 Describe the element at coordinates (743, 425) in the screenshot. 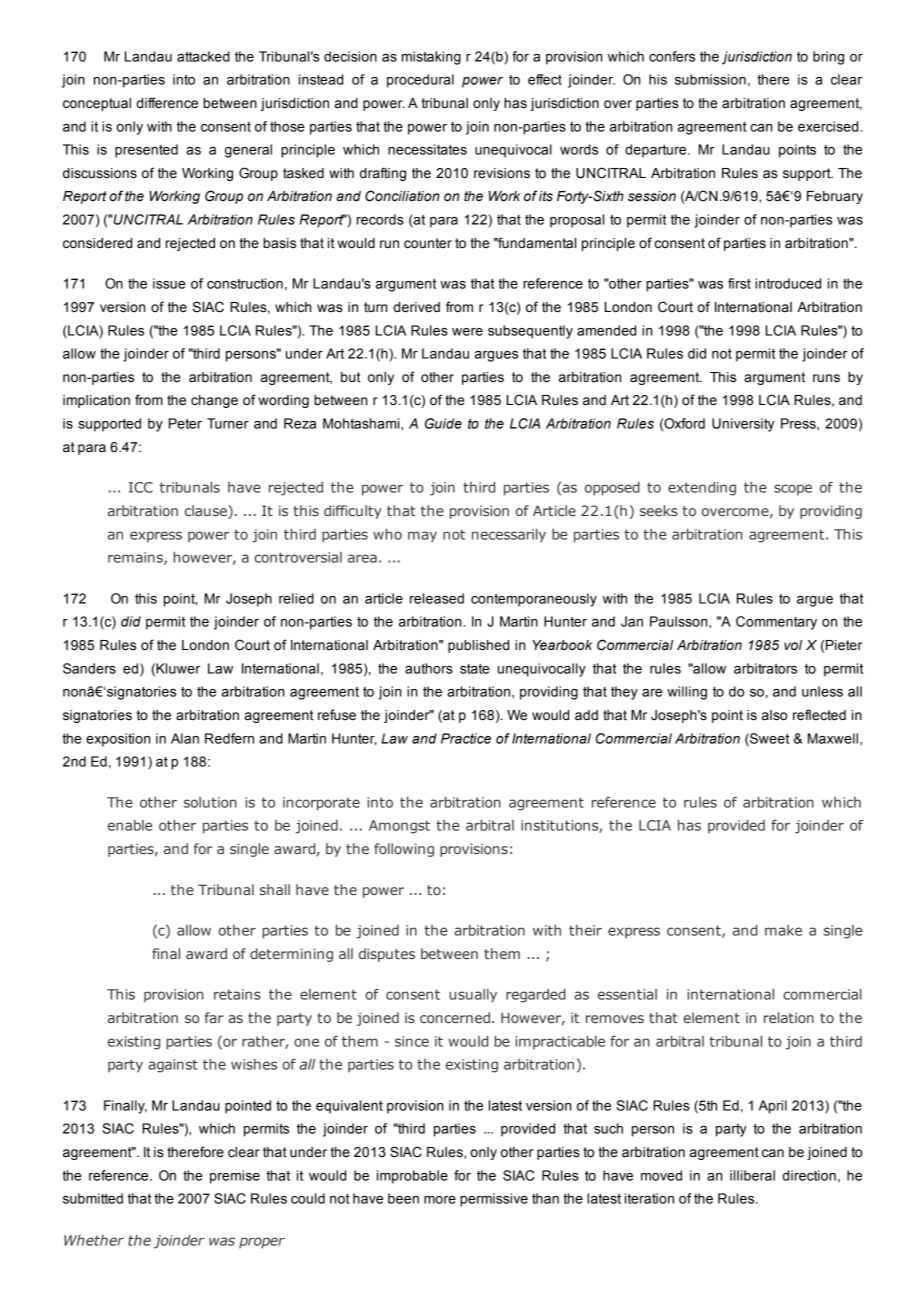

I see `University` at that location.
